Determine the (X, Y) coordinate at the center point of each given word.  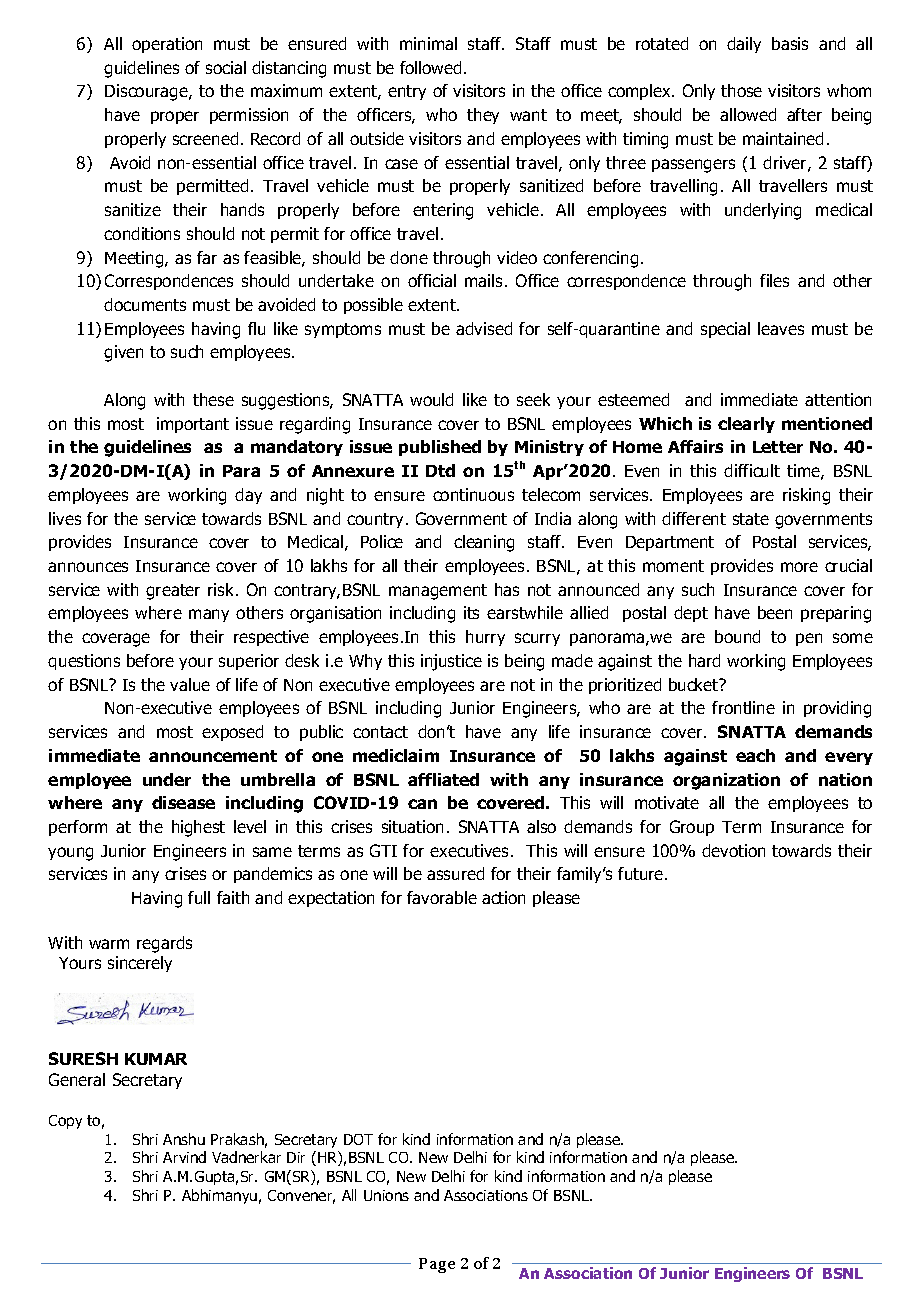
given (123, 353)
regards (164, 944)
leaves (781, 328)
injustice (451, 662)
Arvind (184, 1157)
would (431, 399)
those (741, 90)
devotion (733, 850)
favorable (442, 897)
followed (430, 67)
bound (737, 636)
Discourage (147, 92)
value (190, 684)
